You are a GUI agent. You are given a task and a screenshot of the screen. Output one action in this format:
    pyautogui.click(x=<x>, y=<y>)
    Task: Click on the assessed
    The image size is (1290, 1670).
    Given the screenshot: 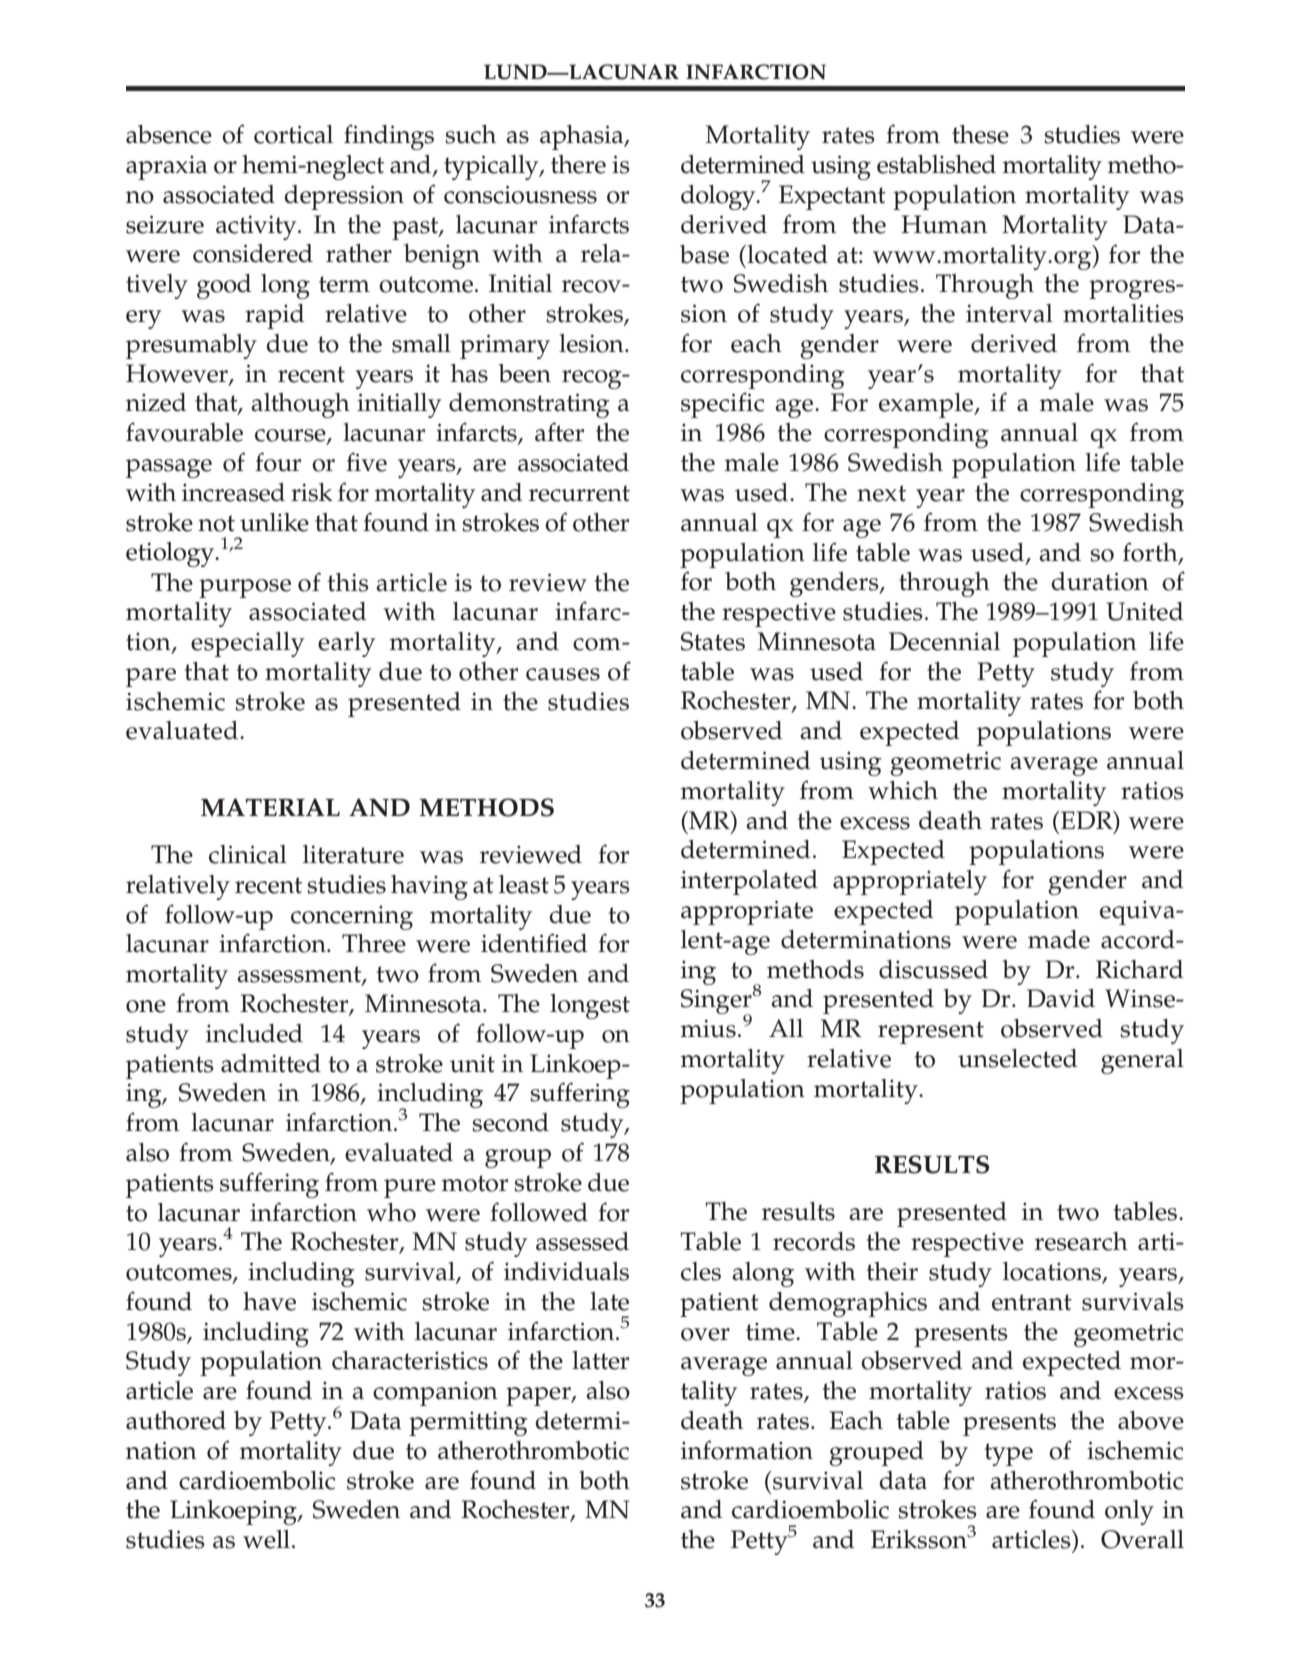 What is the action you would take?
    pyautogui.click(x=582, y=1241)
